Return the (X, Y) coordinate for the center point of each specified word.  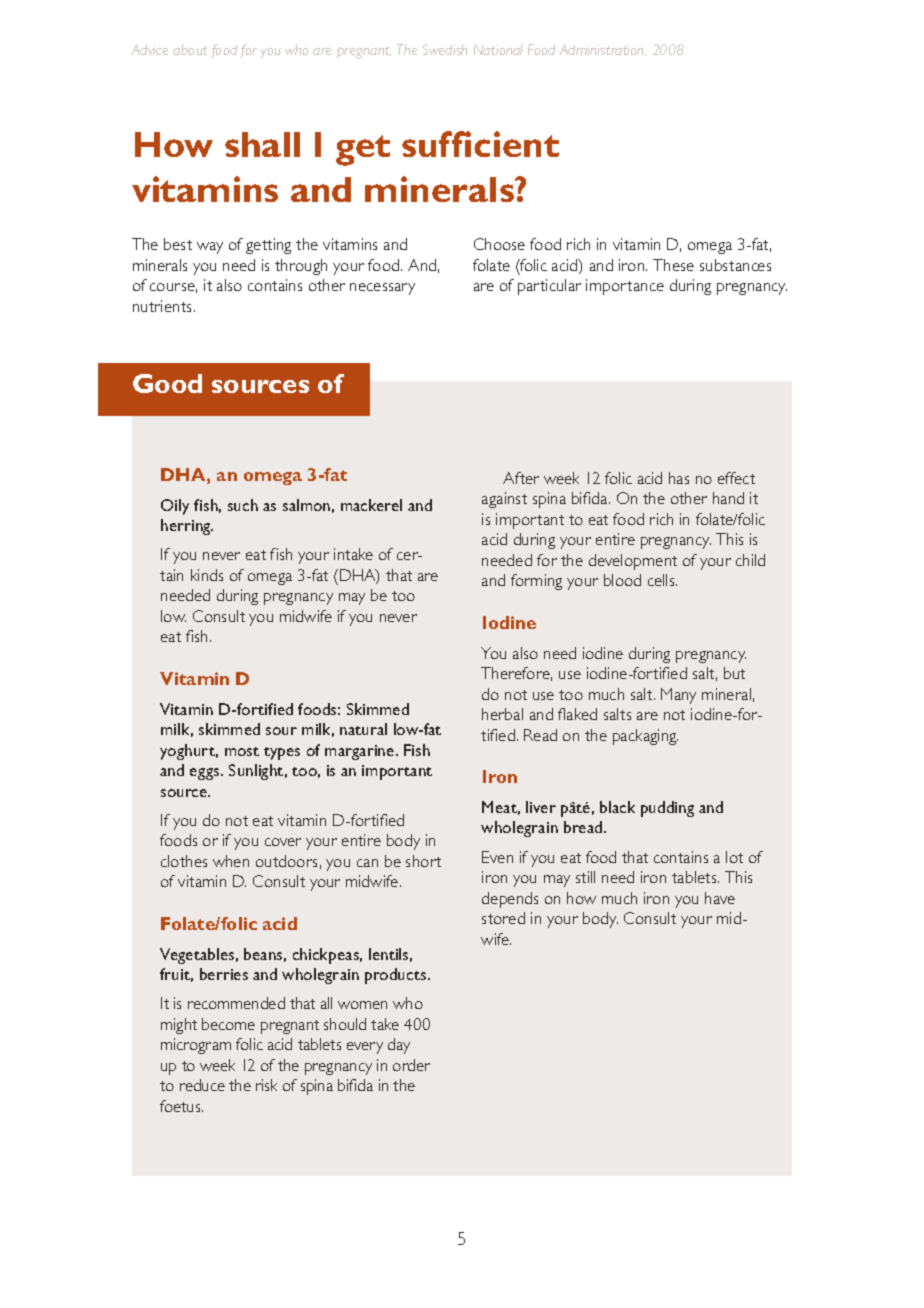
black (617, 807)
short (423, 861)
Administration (603, 50)
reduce (202, 1085)
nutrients (164, 306)
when (231, 861)
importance (625, 287)
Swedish (445, 49)
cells (662, 580)
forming (536, 582)
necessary (382, 289)
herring (187, 527)
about (190, 49)
